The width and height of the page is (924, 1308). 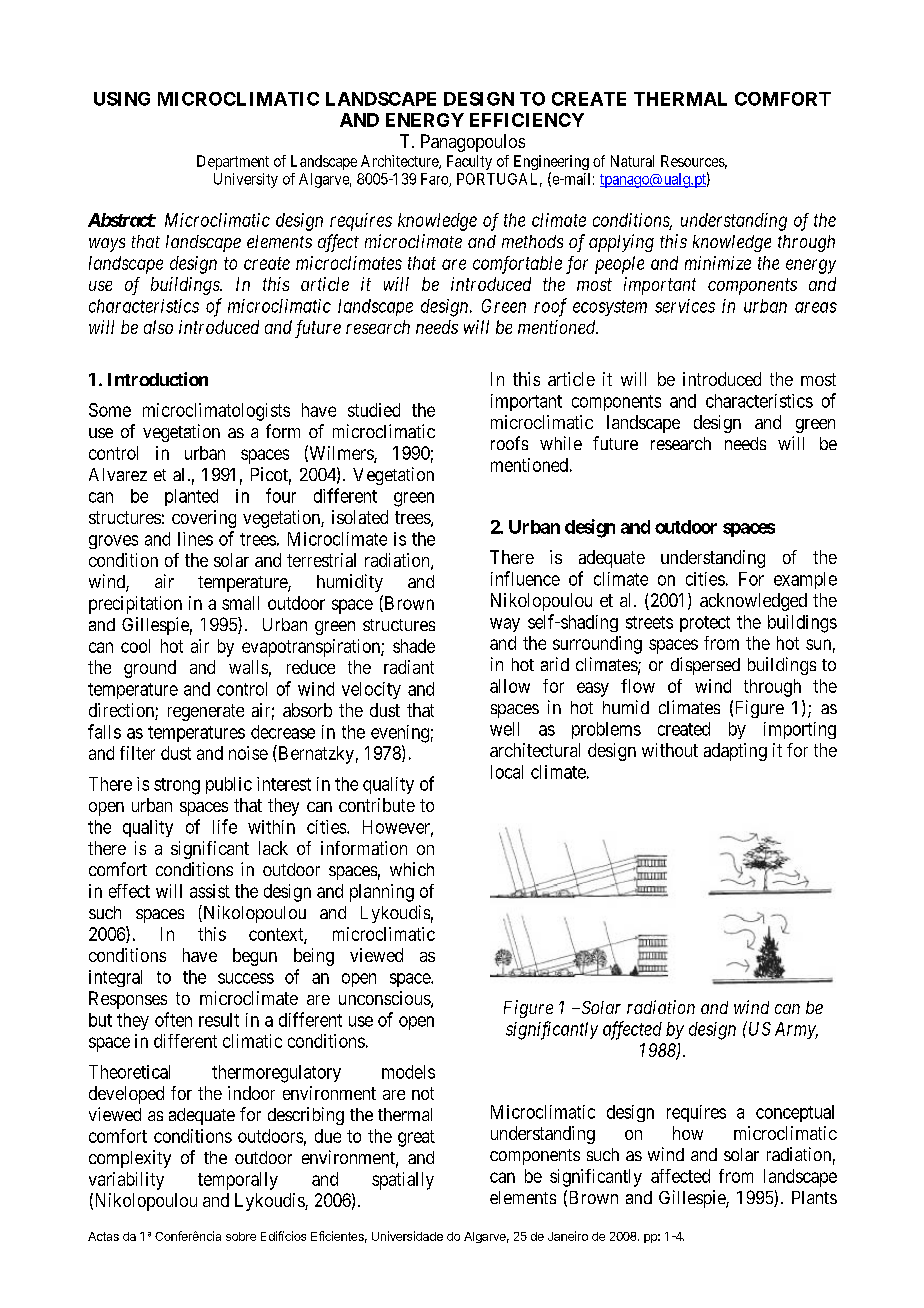 I want to click on ground, so click(x=150, y=669).
